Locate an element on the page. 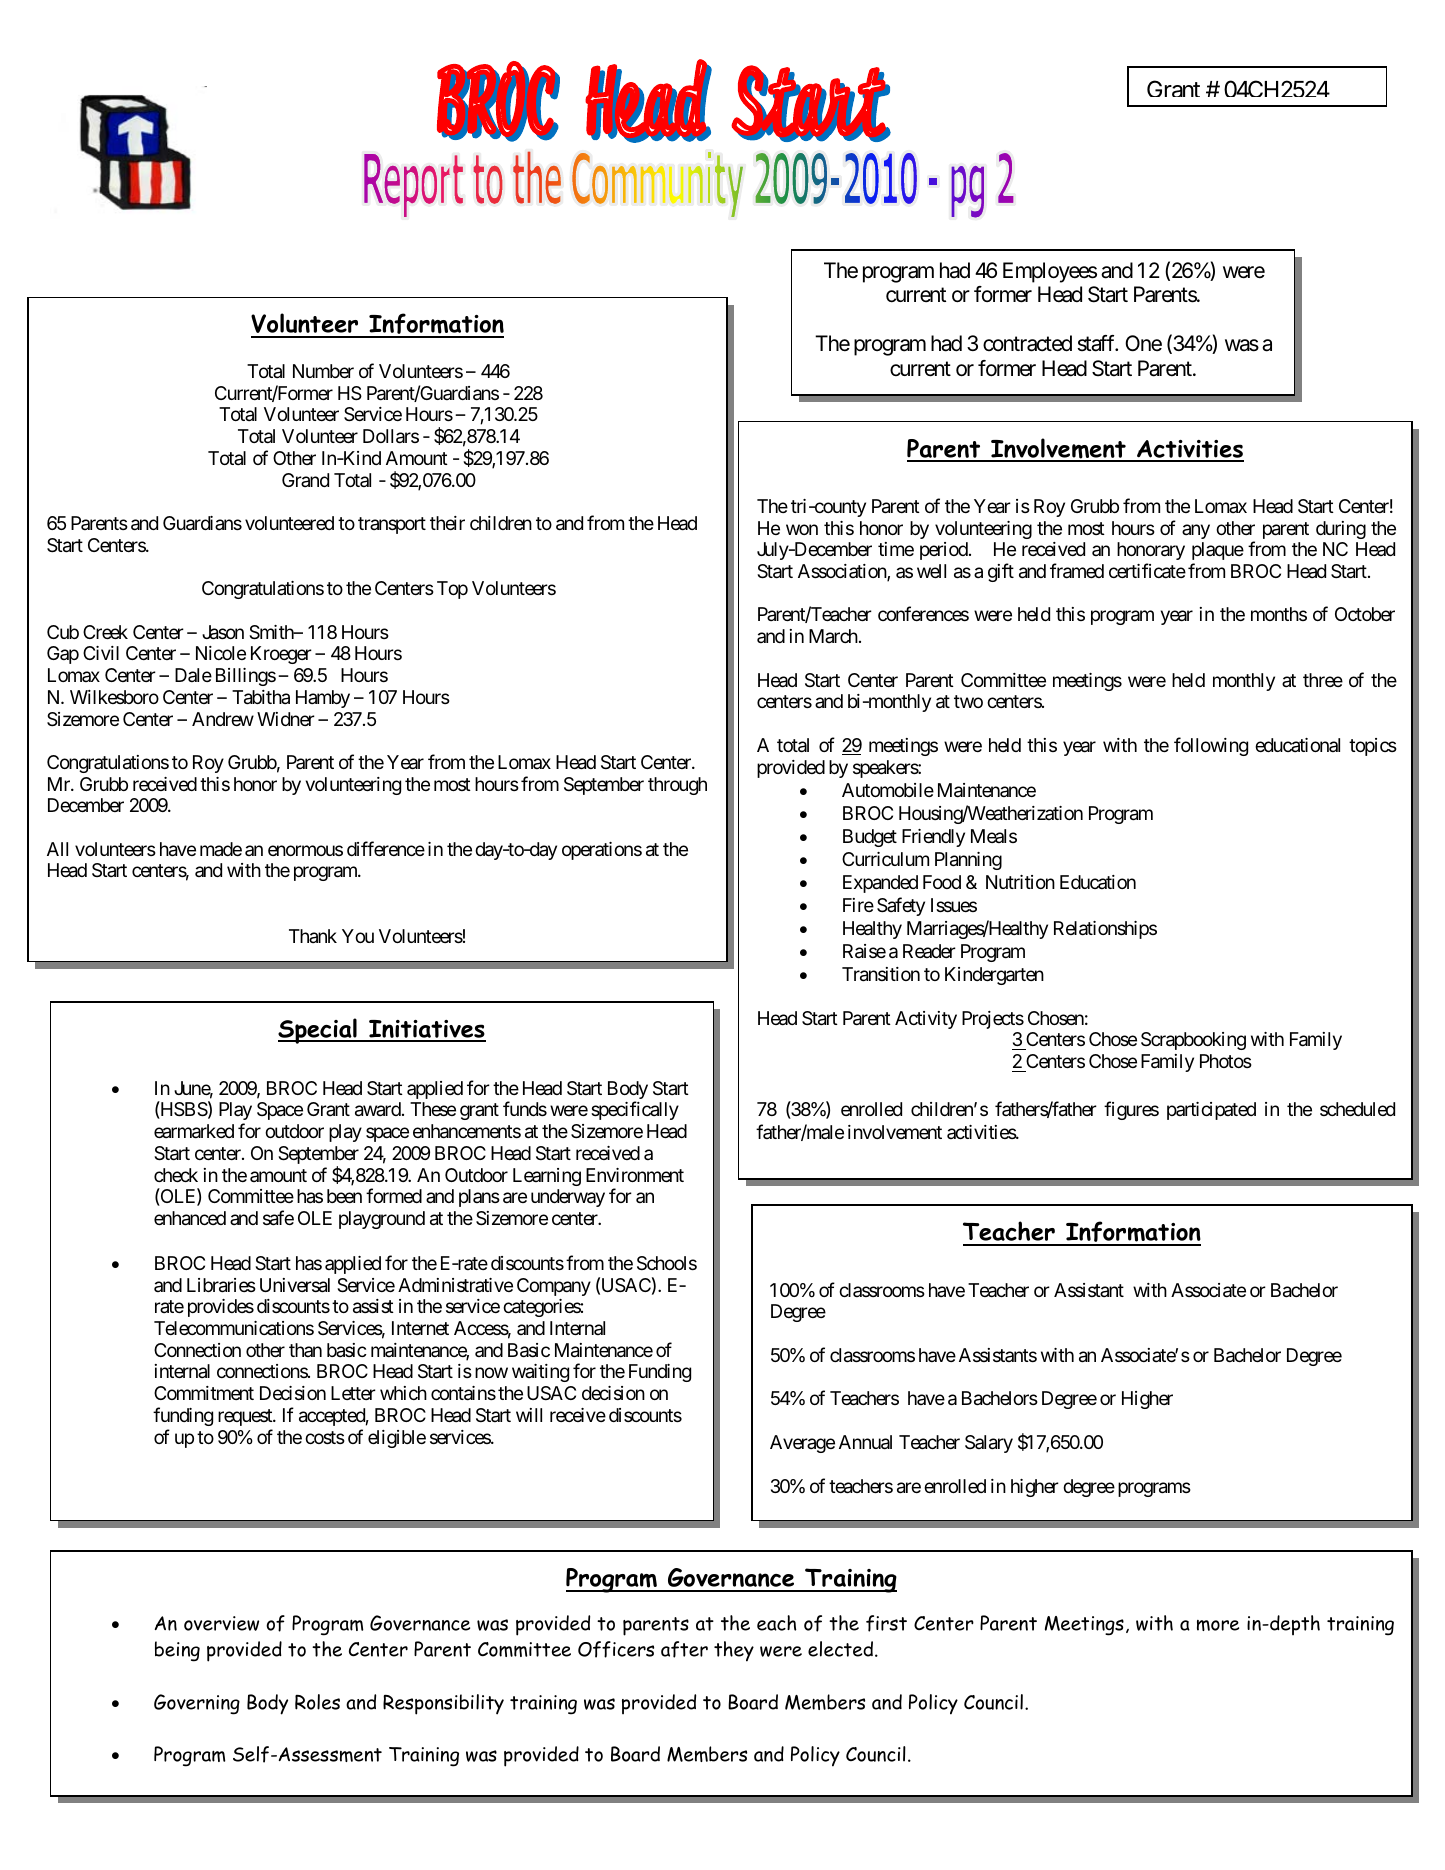 This page has height=1870, width=1445. Scrapbooking is located at coordinates (1193, 1041).
